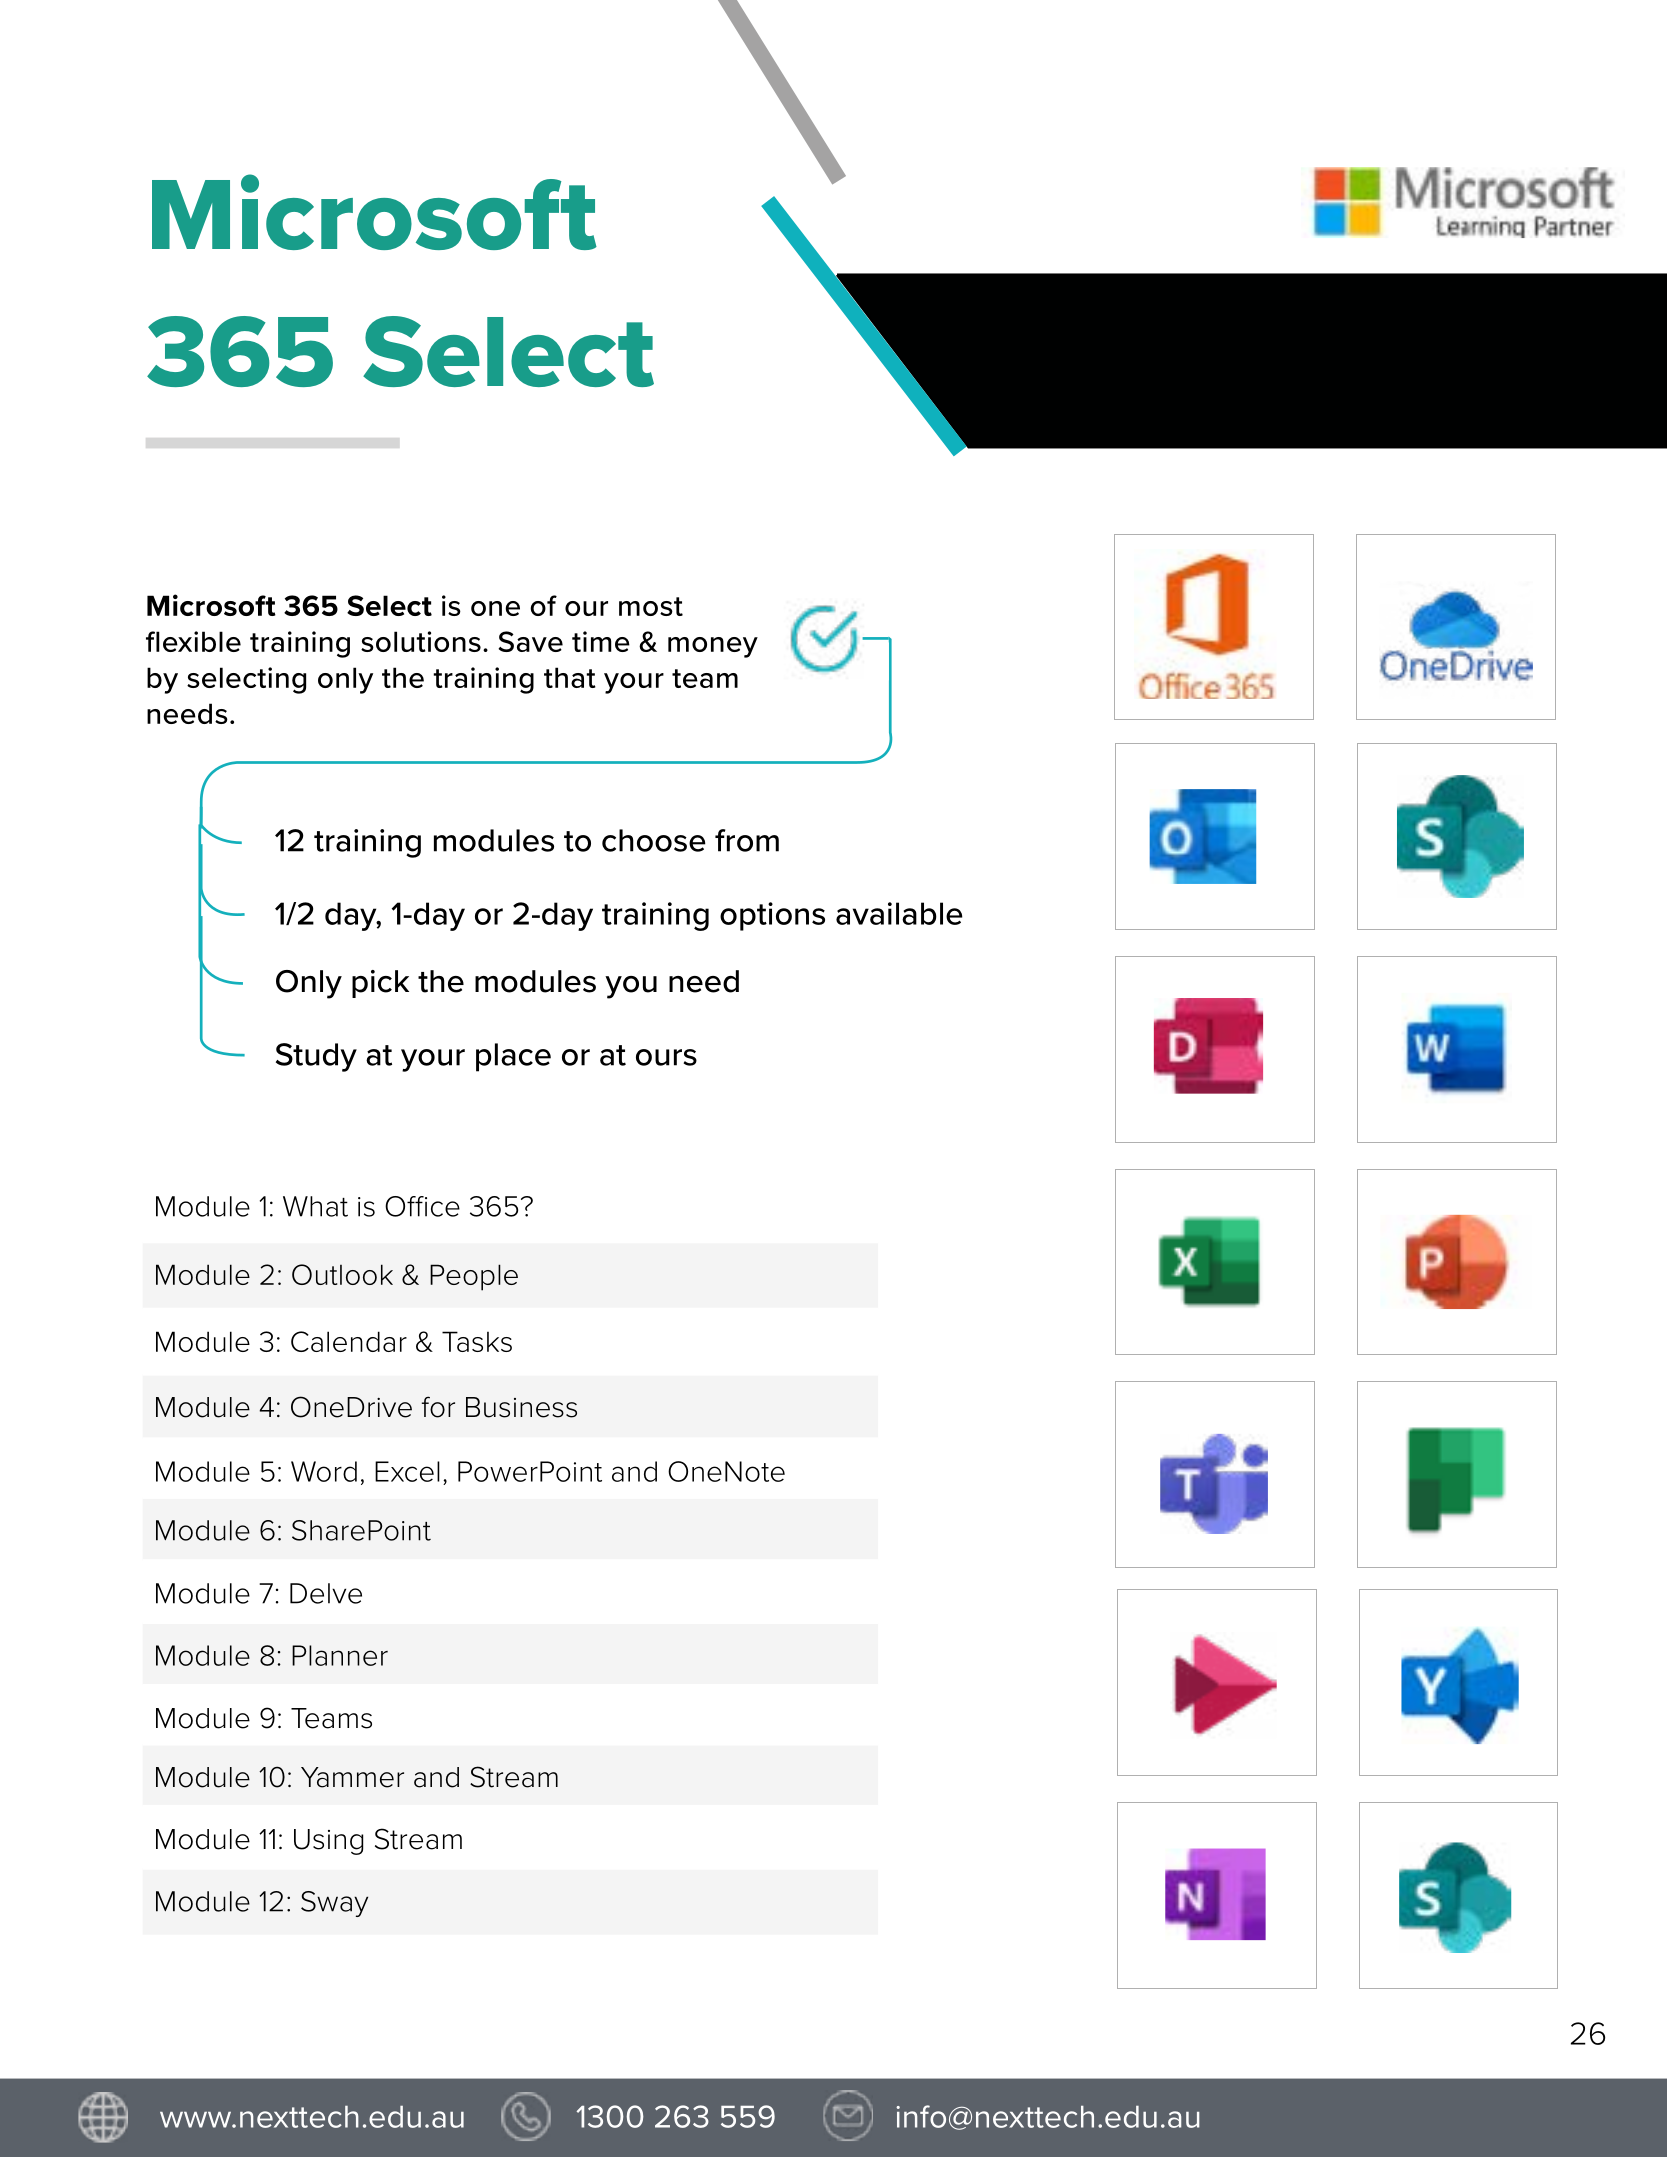  I want to click on time, so click(601, 641).
